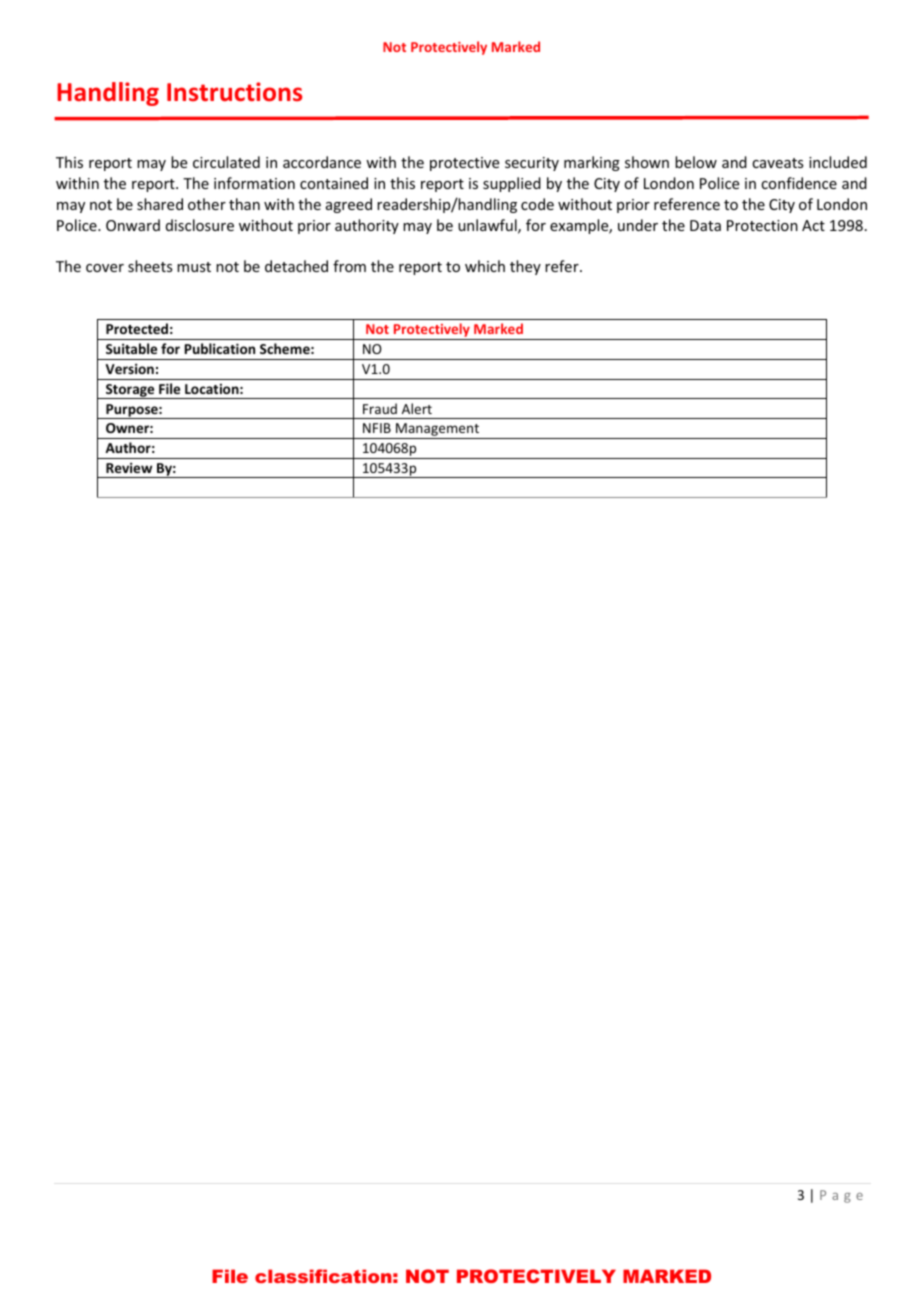 This screenshot has height=1308, width=924. Describe the element at coordinates (234, 92) in the screenshot. I see `Instructions` at that location.
